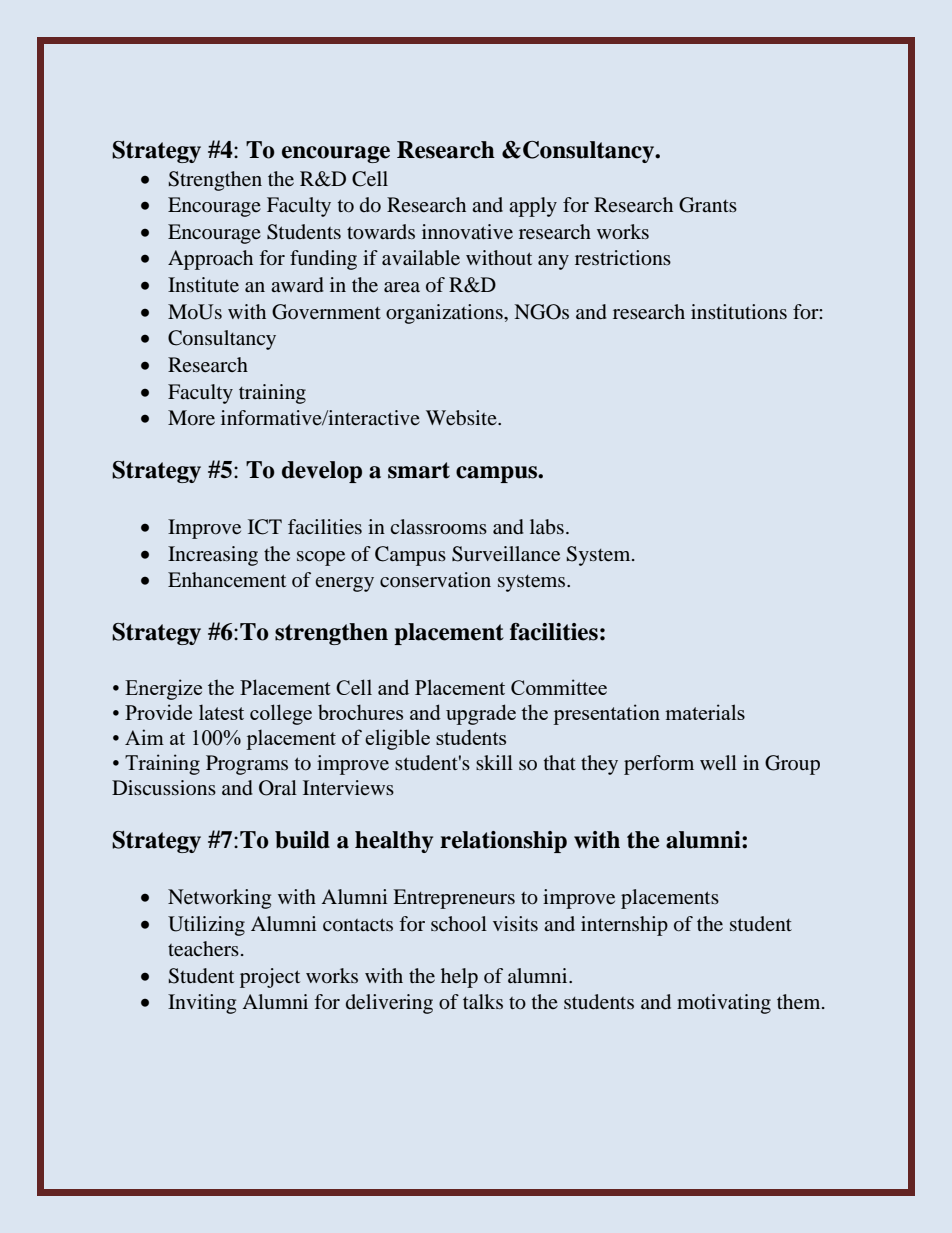 The width and height of the screenshot is (952, 1233). I want to click on Programs, so click(247, 765).
